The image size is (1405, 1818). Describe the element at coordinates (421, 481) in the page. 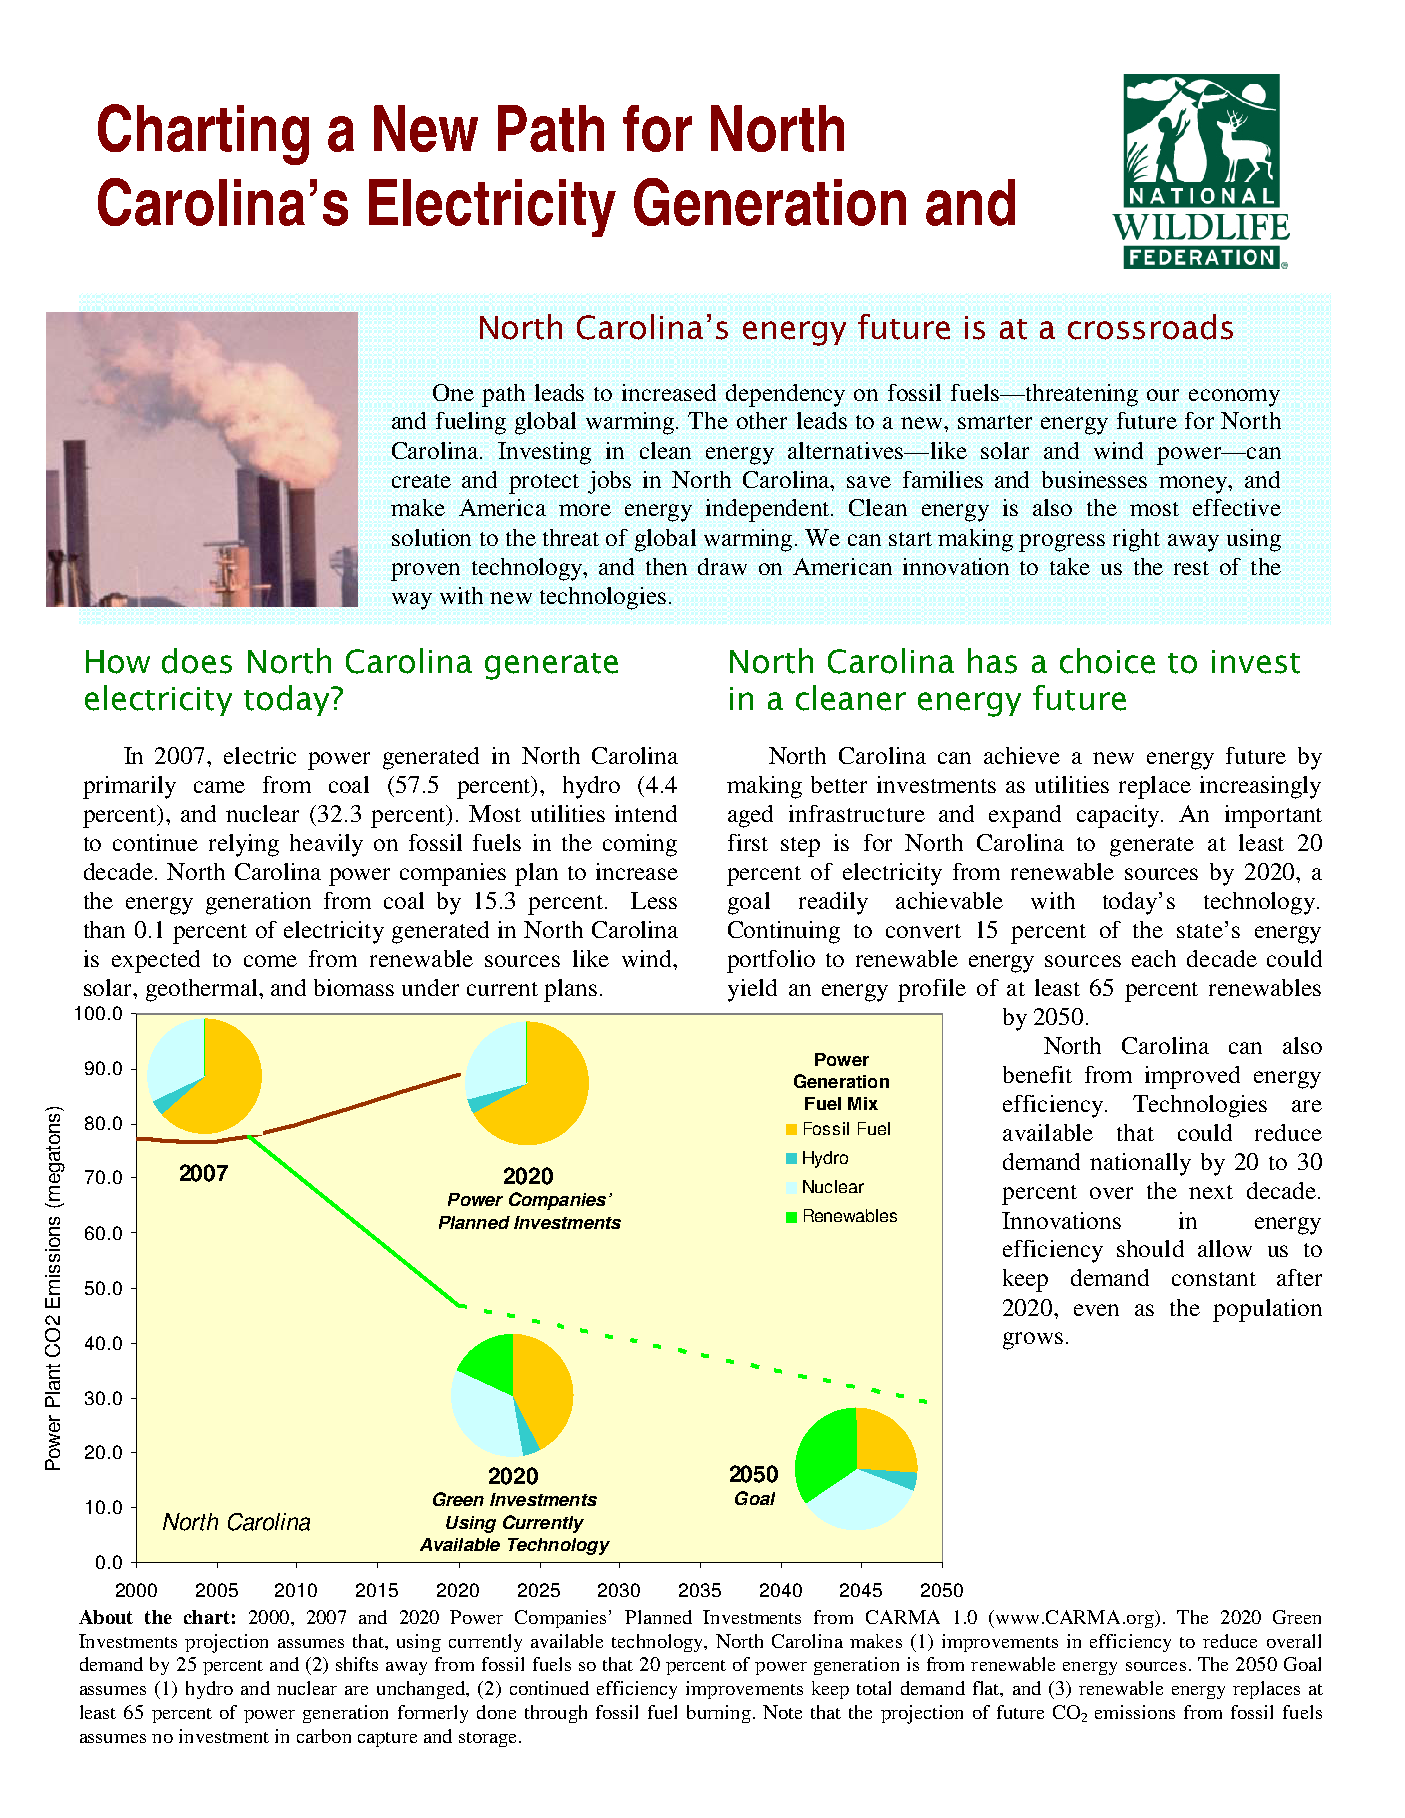

I see `create` at that location.
